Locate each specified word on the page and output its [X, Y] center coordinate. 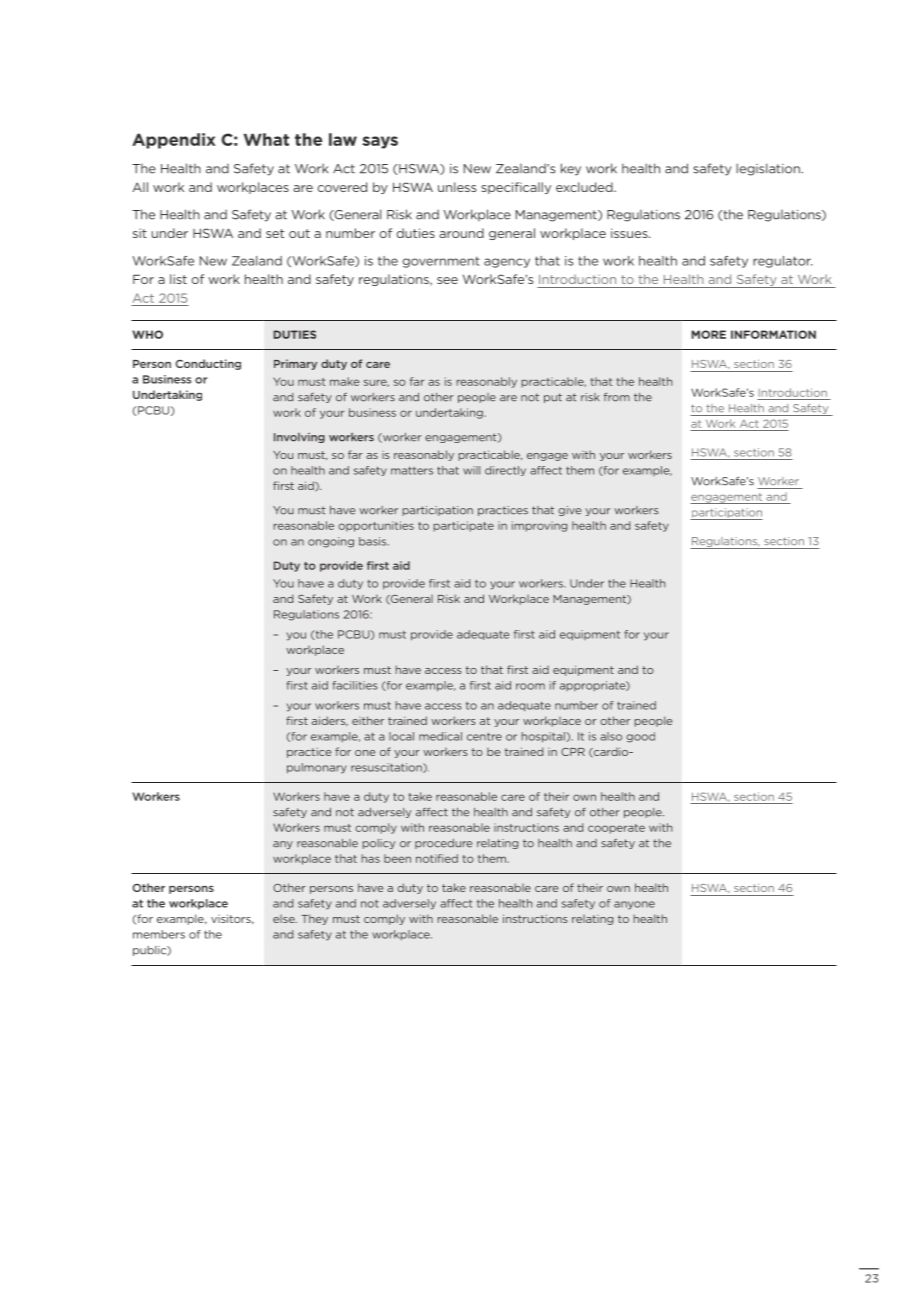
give [569, 511]
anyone [634, 905]
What [266, 139]
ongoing [331, 542]
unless [457, 187]
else [285, 919]
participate [464, 526]
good [640, 737]
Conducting [208, 364]
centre [484, 737]
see [447, 280]
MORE [708, 334]
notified [437, 858]
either [368, 720]
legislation [769, 169]
